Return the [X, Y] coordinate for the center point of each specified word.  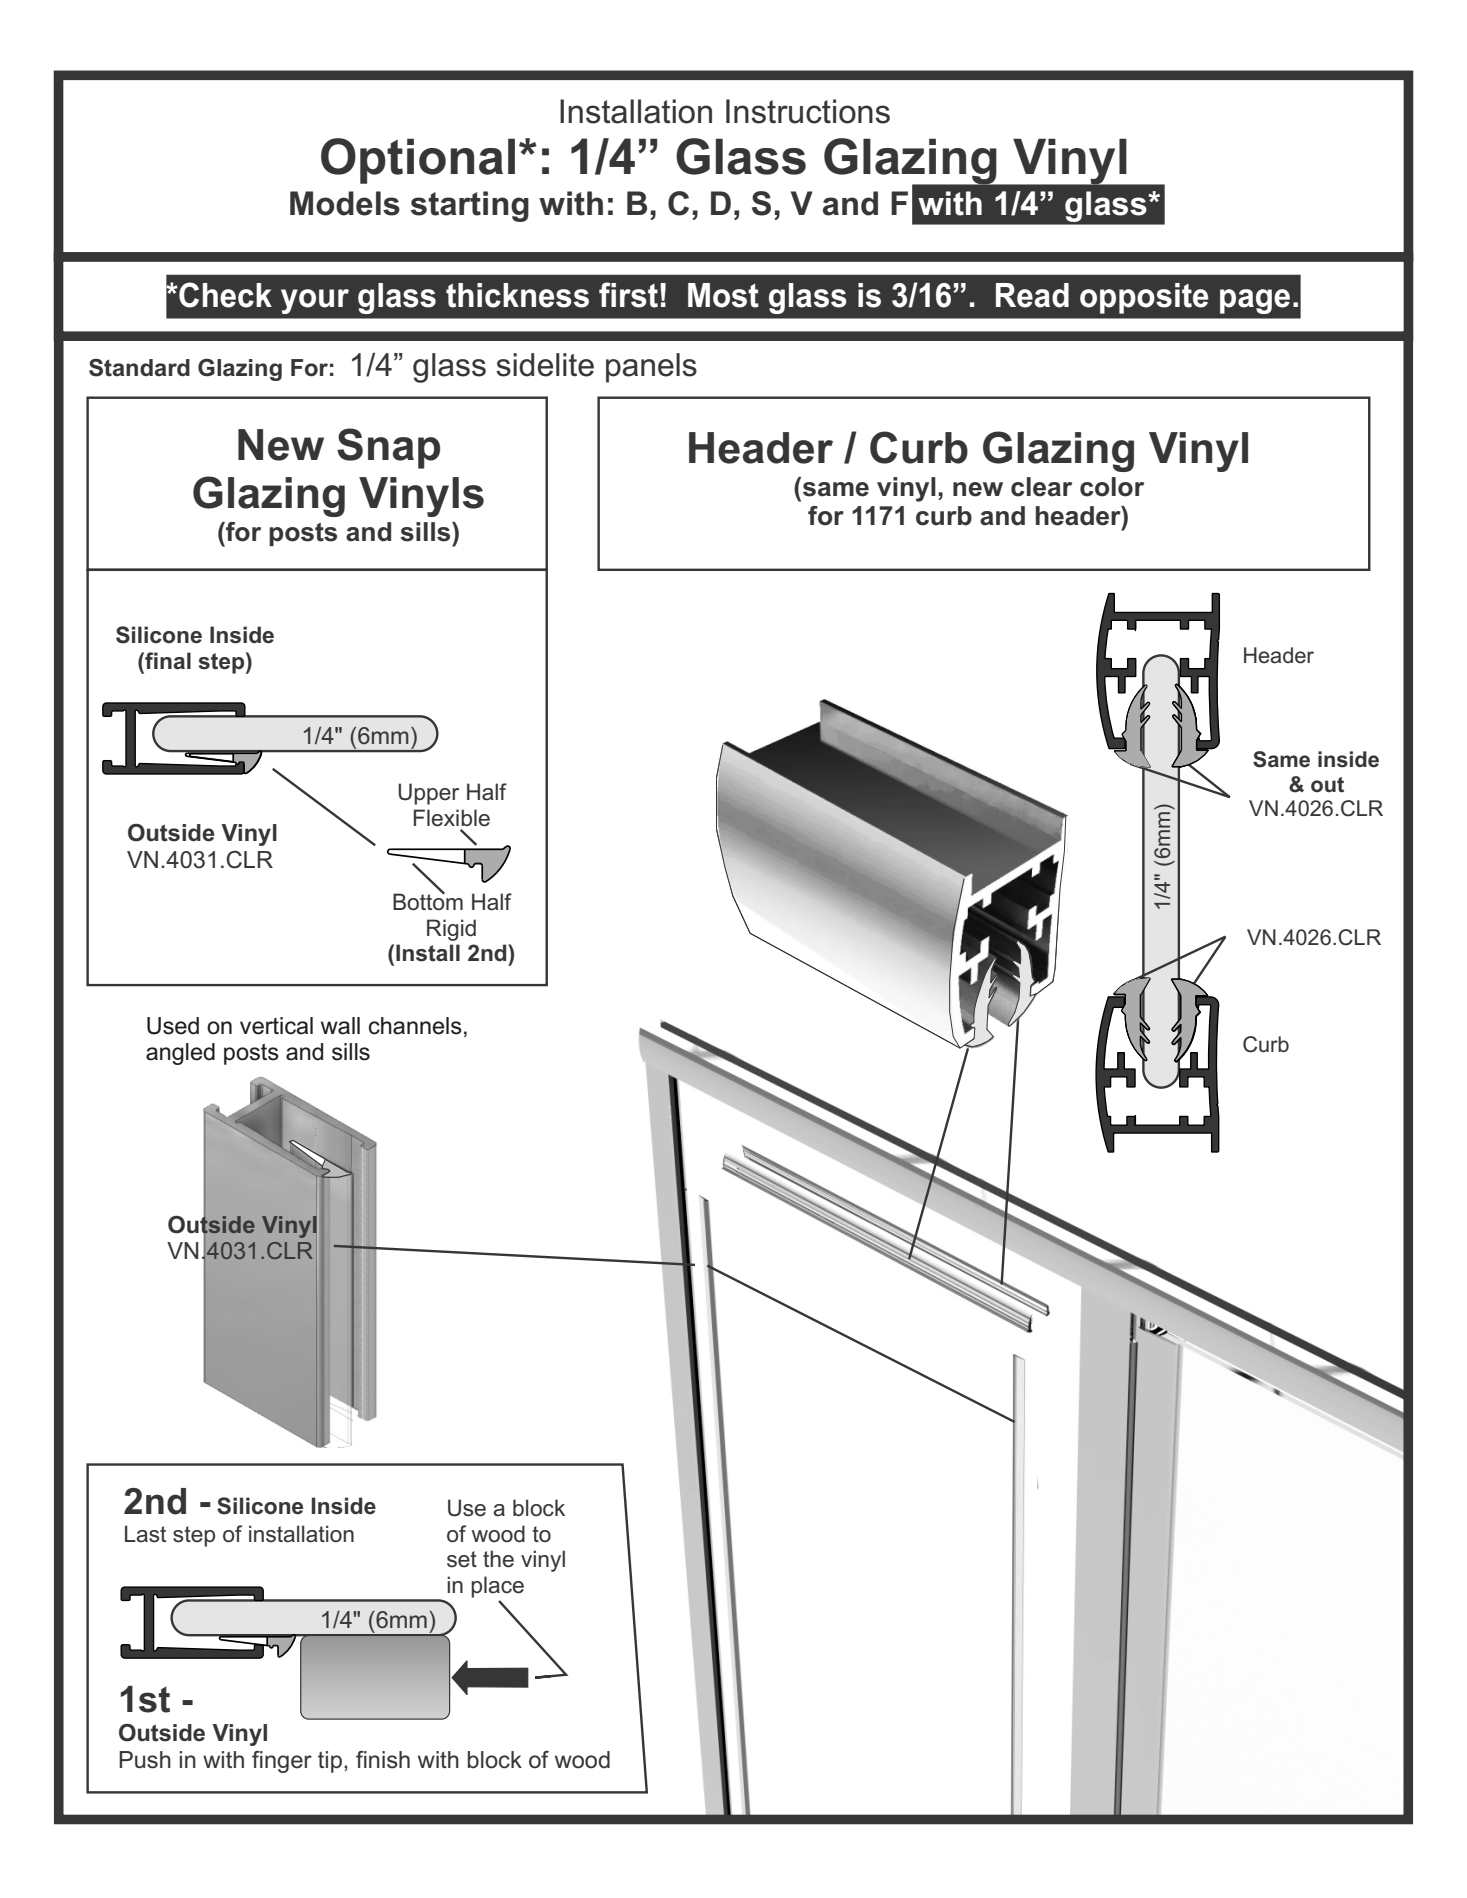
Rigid [451, 930]
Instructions [808, 111]
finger [282, 1762]
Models [345, 203]
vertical [276, 1026]
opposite [1144, 298]
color [1112, 487]
